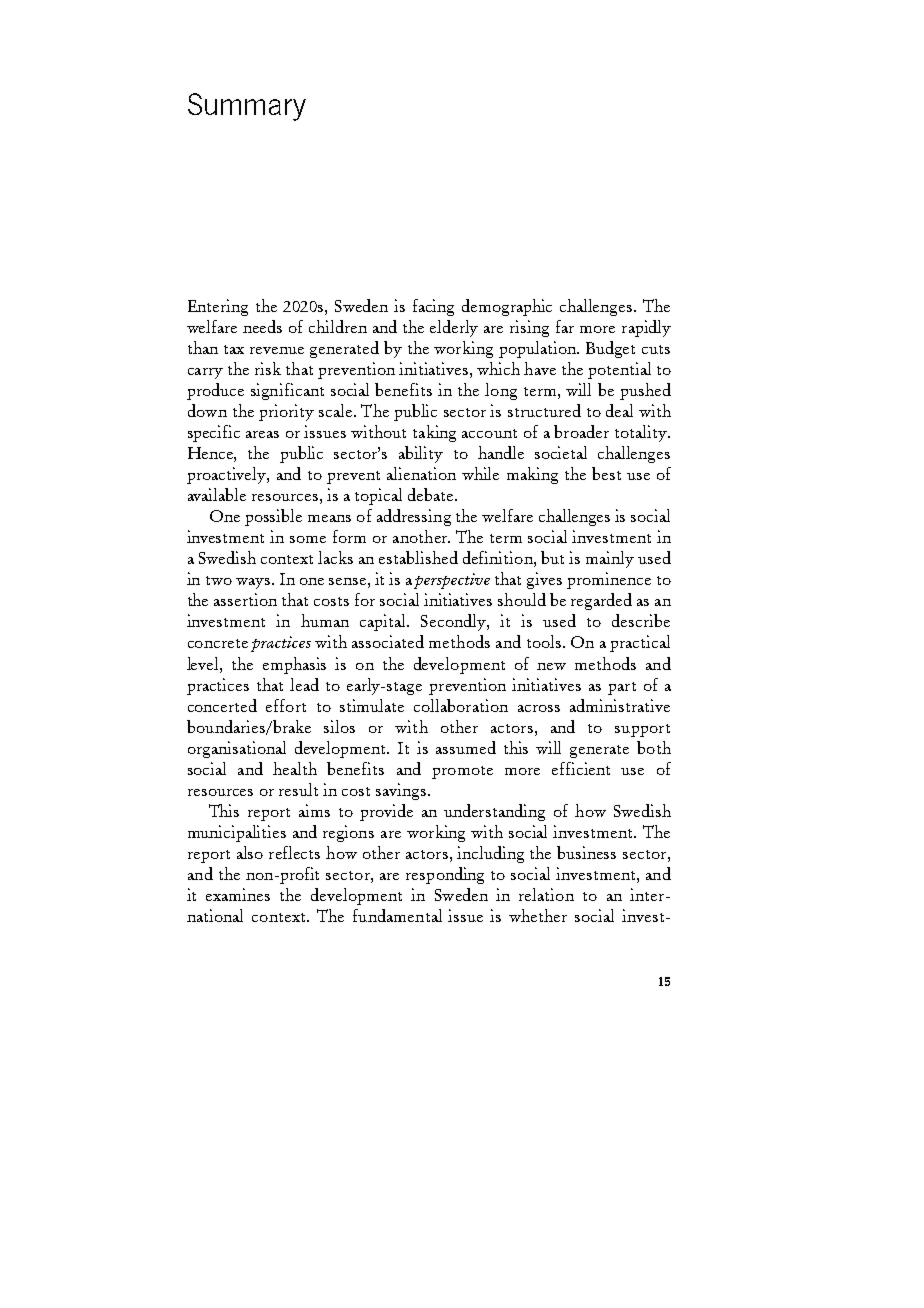 This screenshot has width=924, height=1308. I want to click on potential, so click(619, 370).
